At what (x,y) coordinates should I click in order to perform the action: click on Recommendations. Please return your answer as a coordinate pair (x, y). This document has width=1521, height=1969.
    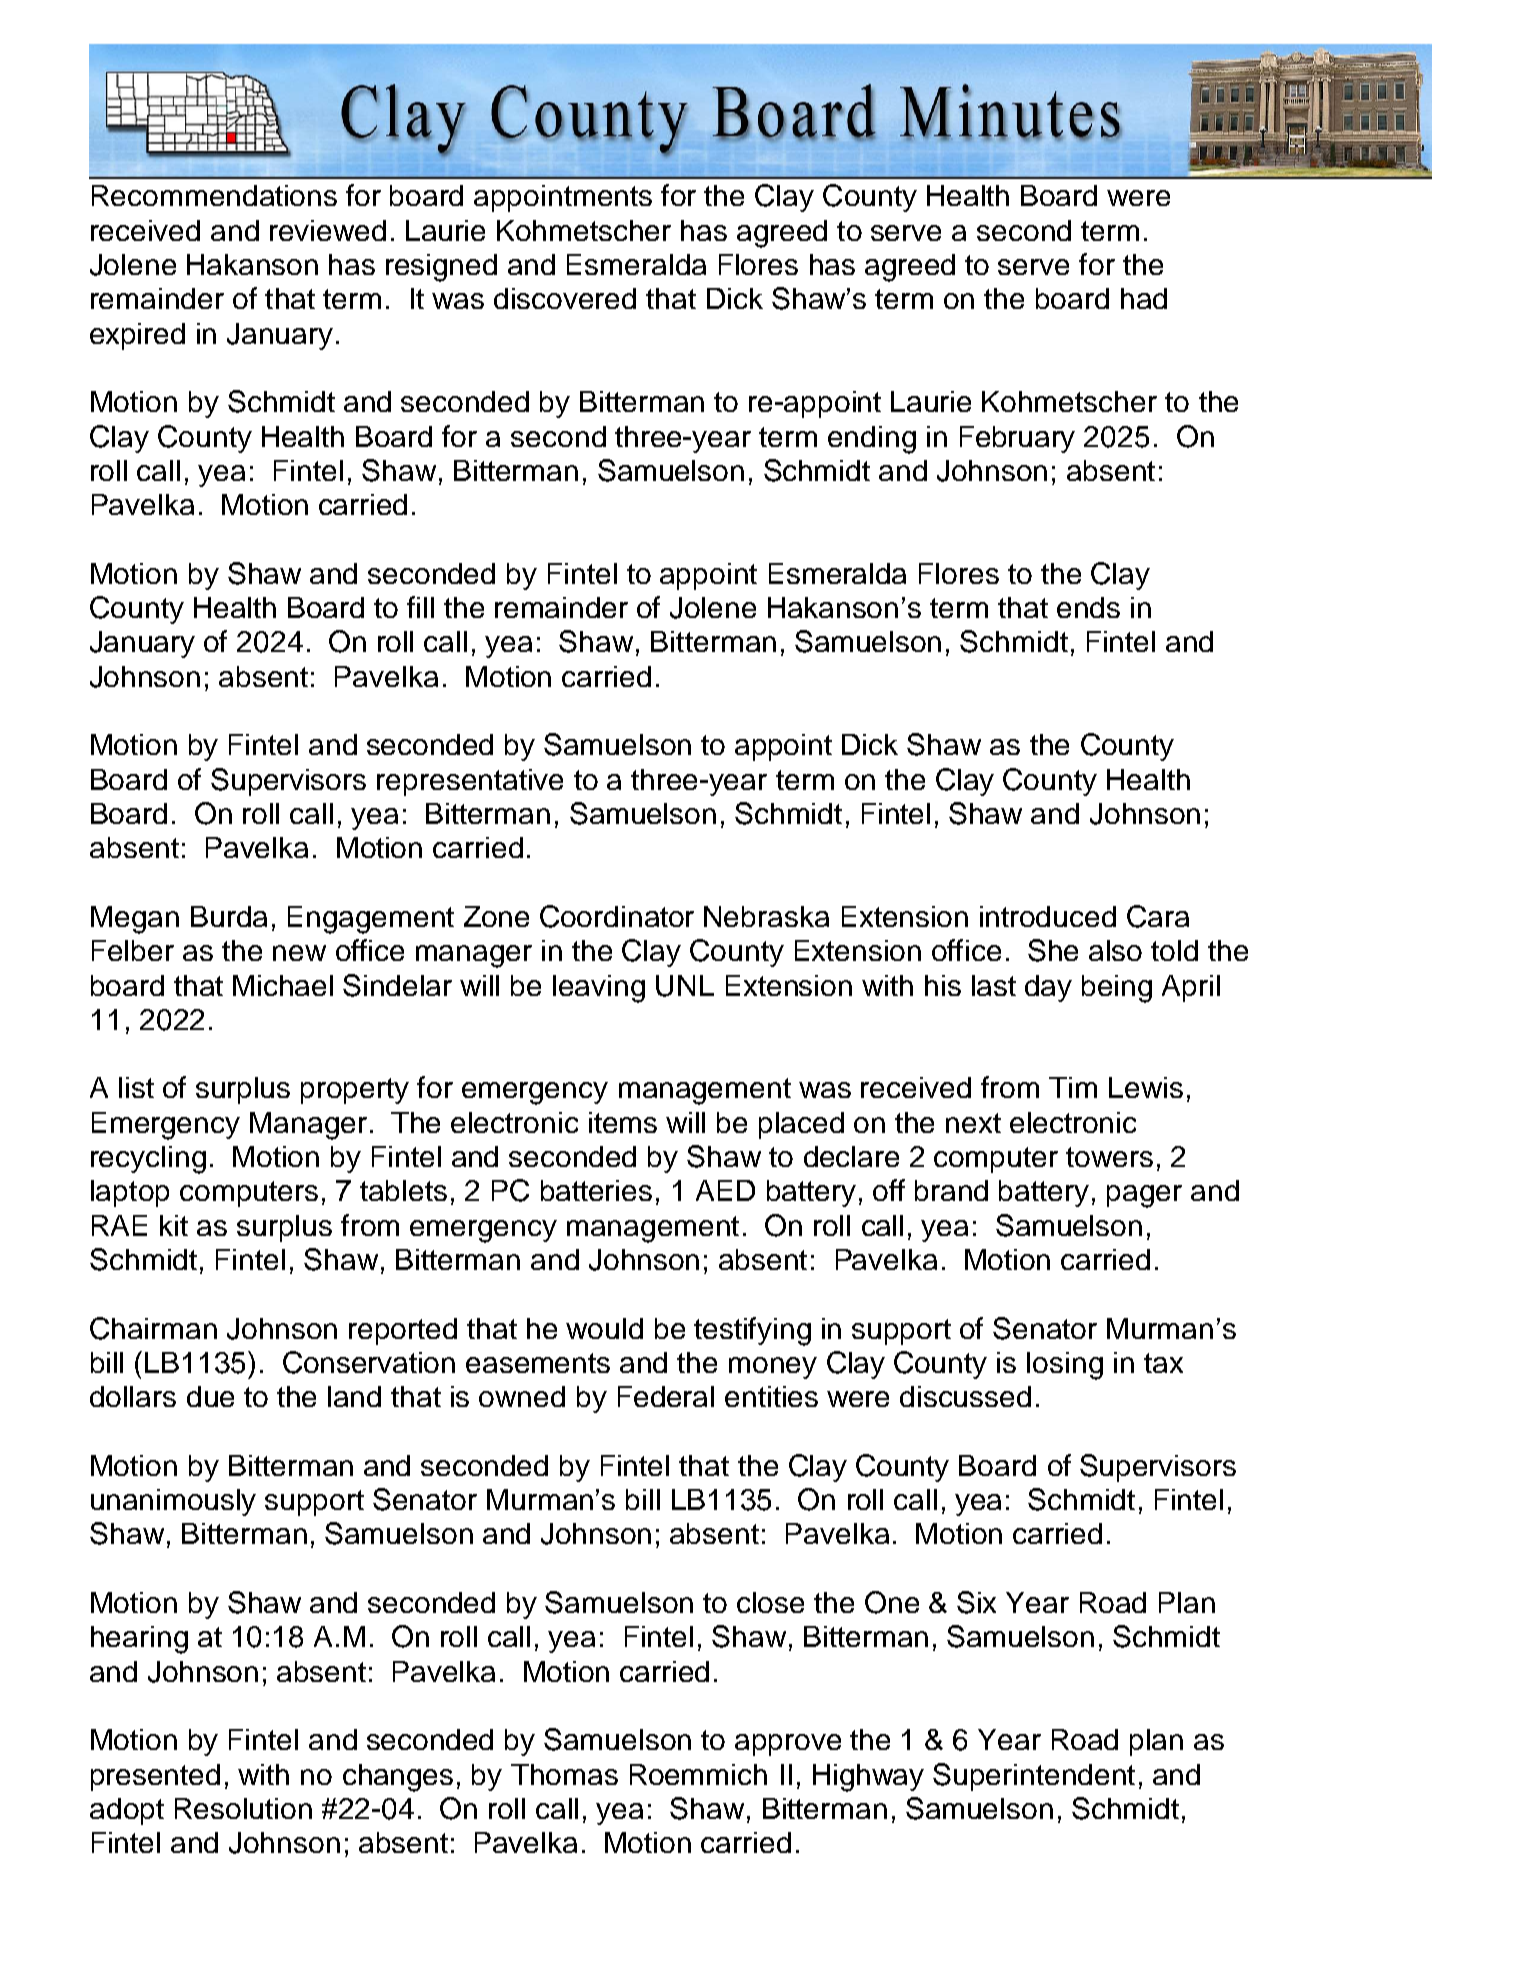
    Looking at the image, I should click on (214, 195).
